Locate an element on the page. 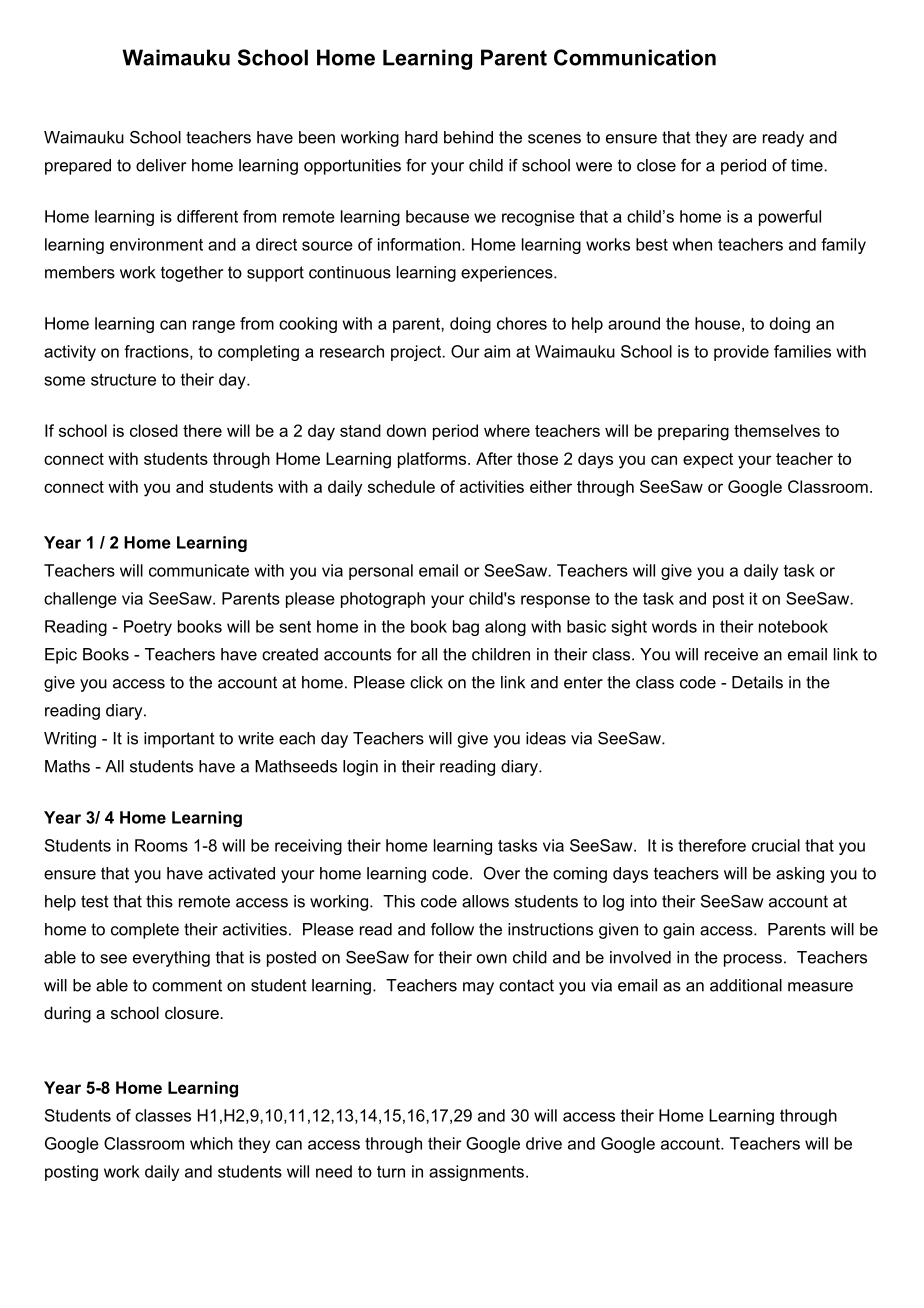 This document has width=924, height=1308. themselves is located at coordinates (777, 430).
